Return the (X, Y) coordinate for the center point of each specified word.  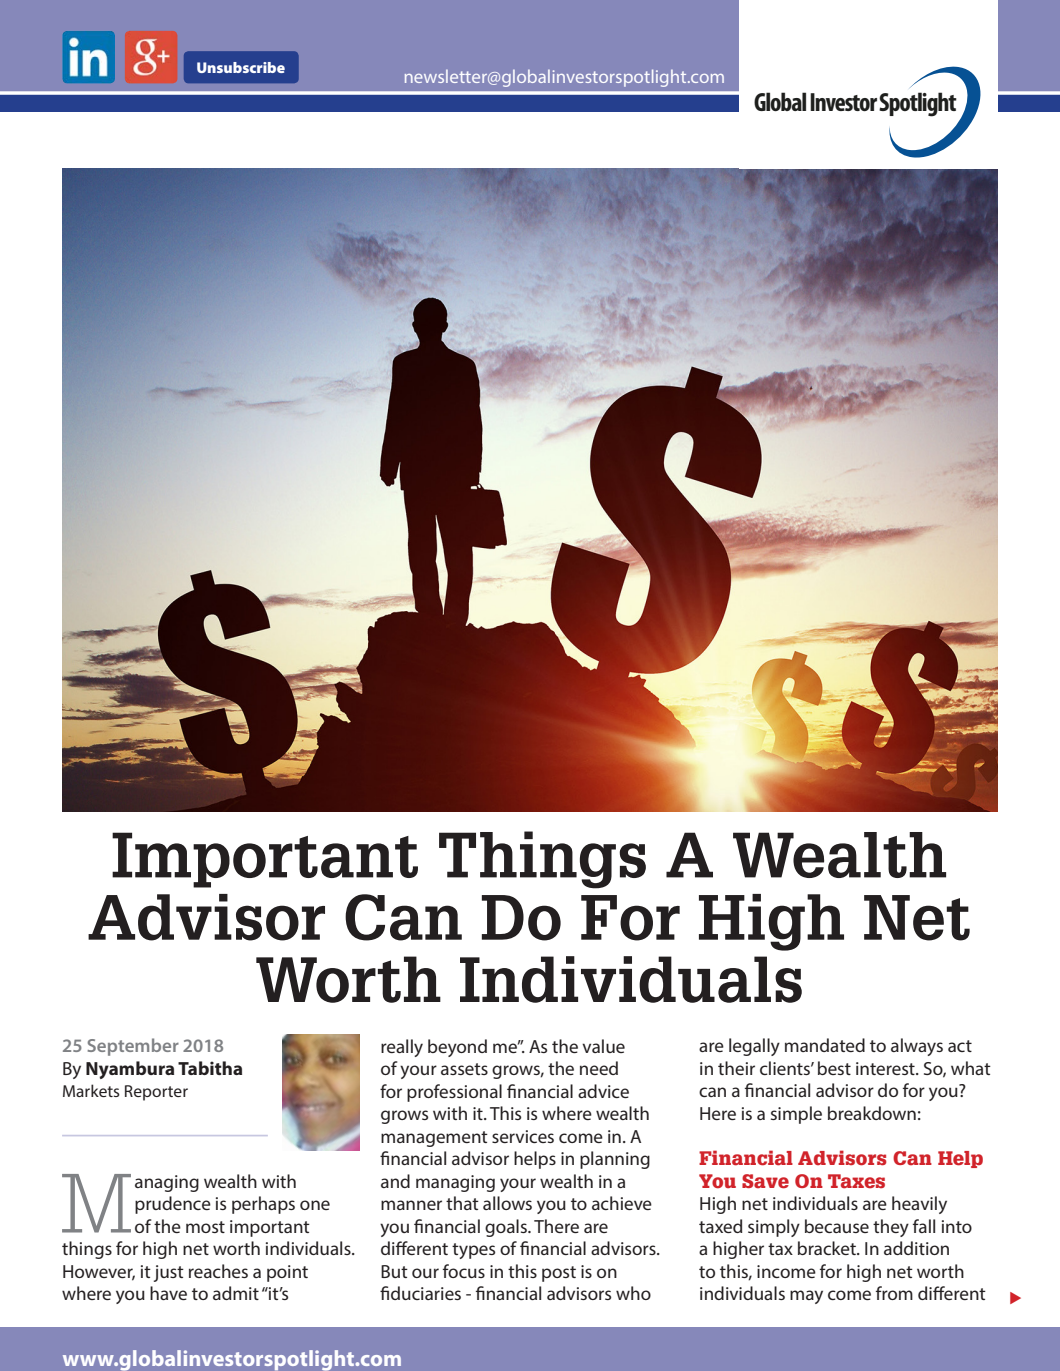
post (559, 1274)
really (402, 1048)
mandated (825, 1045)
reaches (218, 1271)
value (603, 1046)
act (960, 1046)
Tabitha (210, 1068)
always (917, 1047)
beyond (457, 1048)
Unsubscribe (241, 67)
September (133, 1047)
